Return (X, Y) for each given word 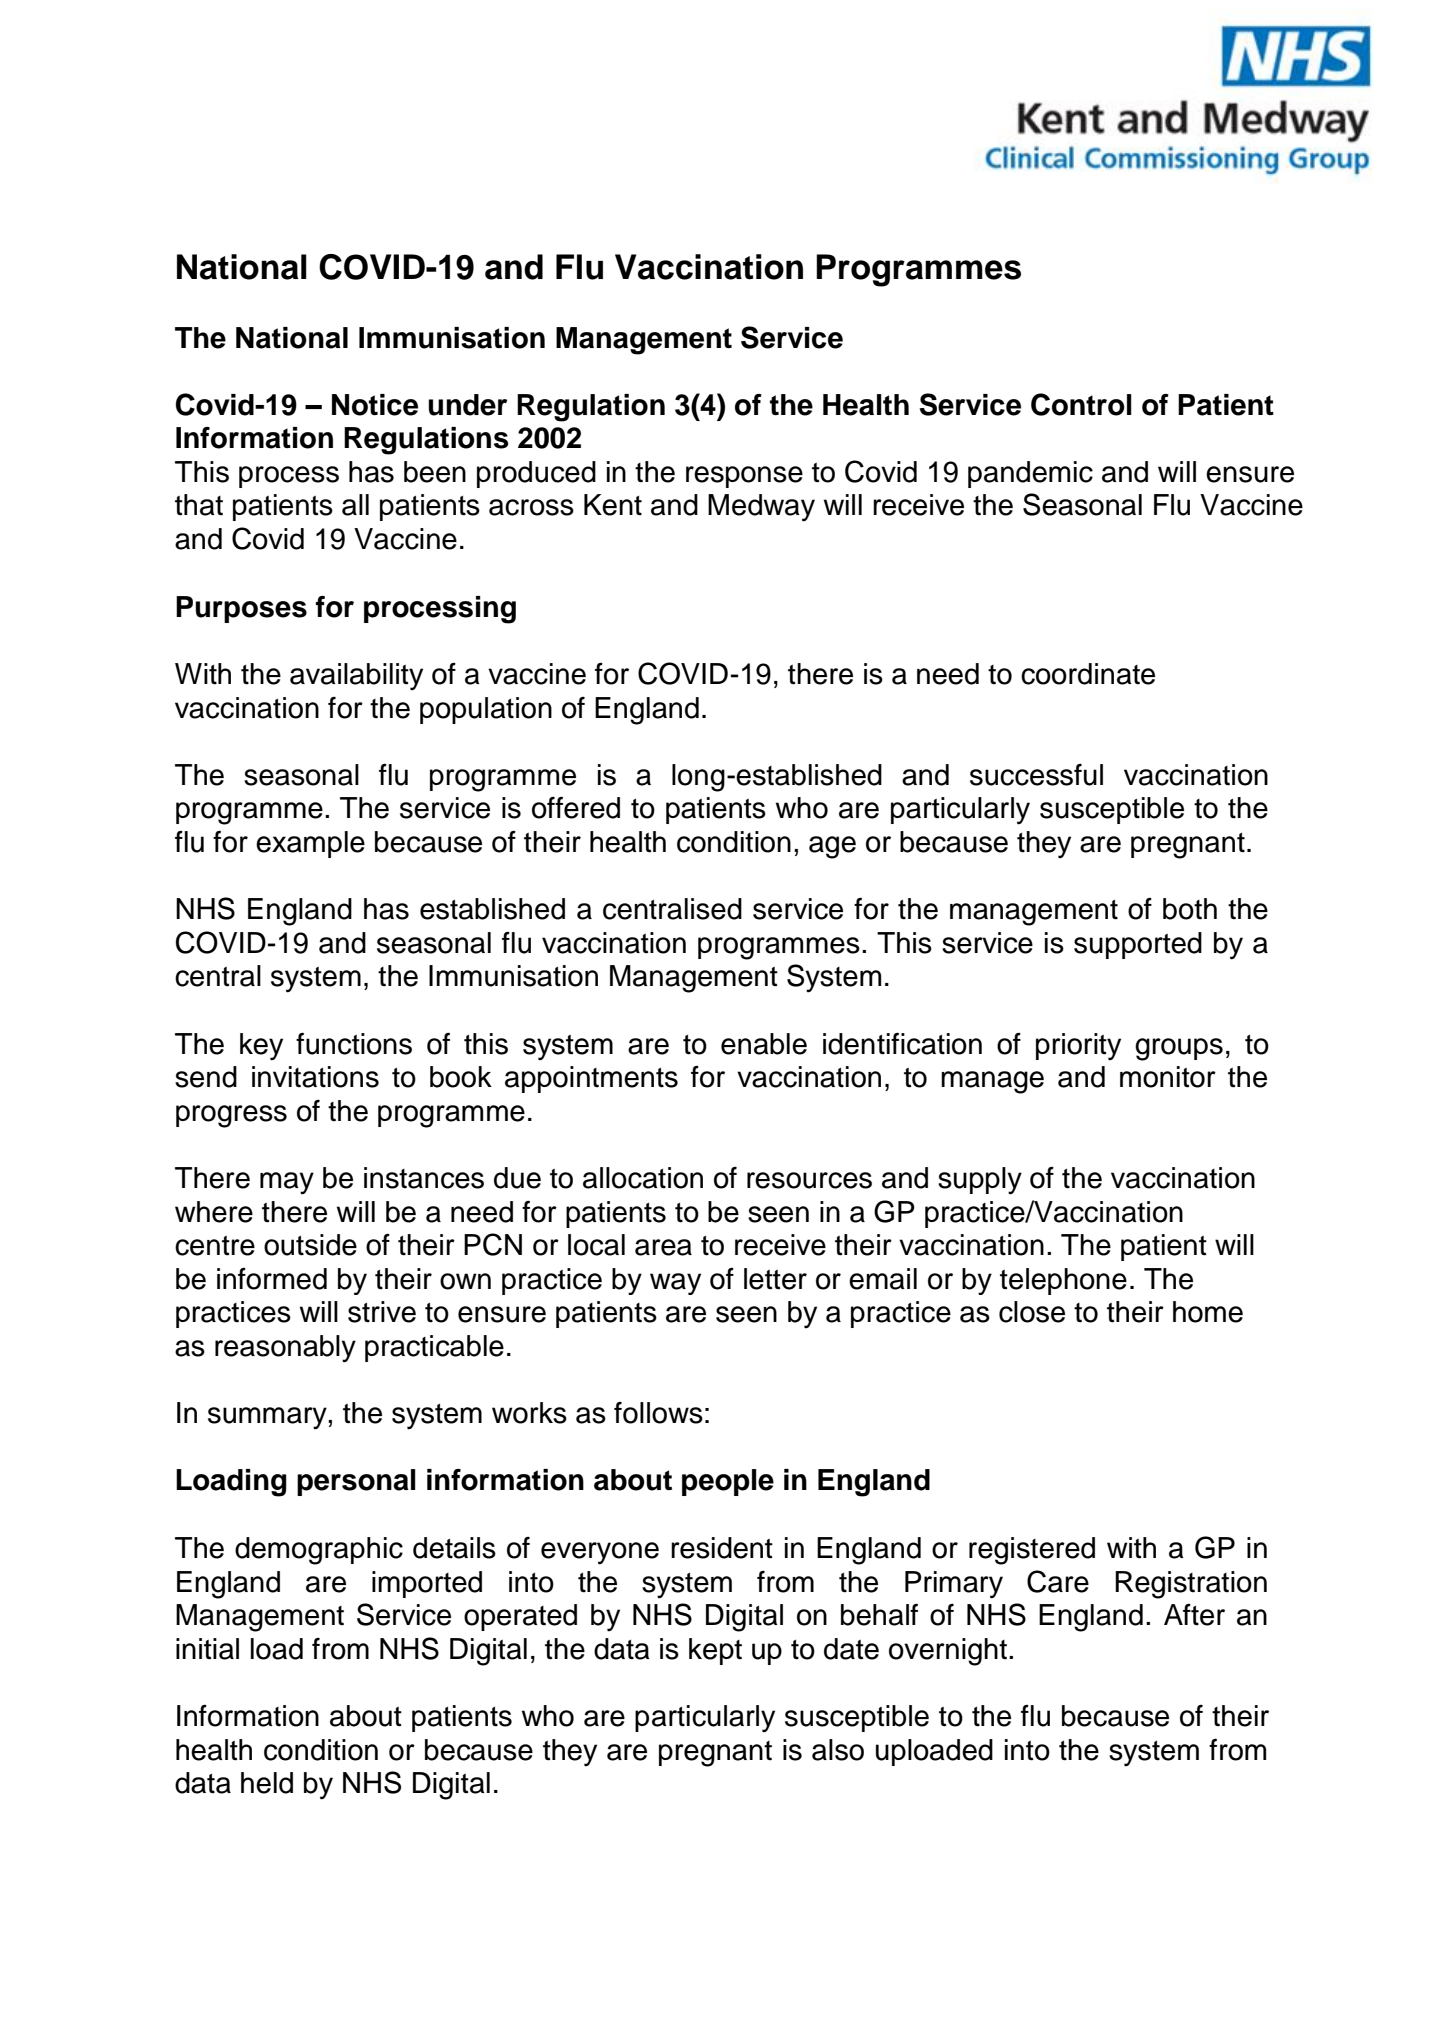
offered (576, 807)
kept (715, 1651)
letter (775, 1279)
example (310, 844)
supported (1138, 945)
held (267, 1783)
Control (1081, 404)
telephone (1063, 1281)
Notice (375, 405)
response (744, 477)
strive (382, 1312)
